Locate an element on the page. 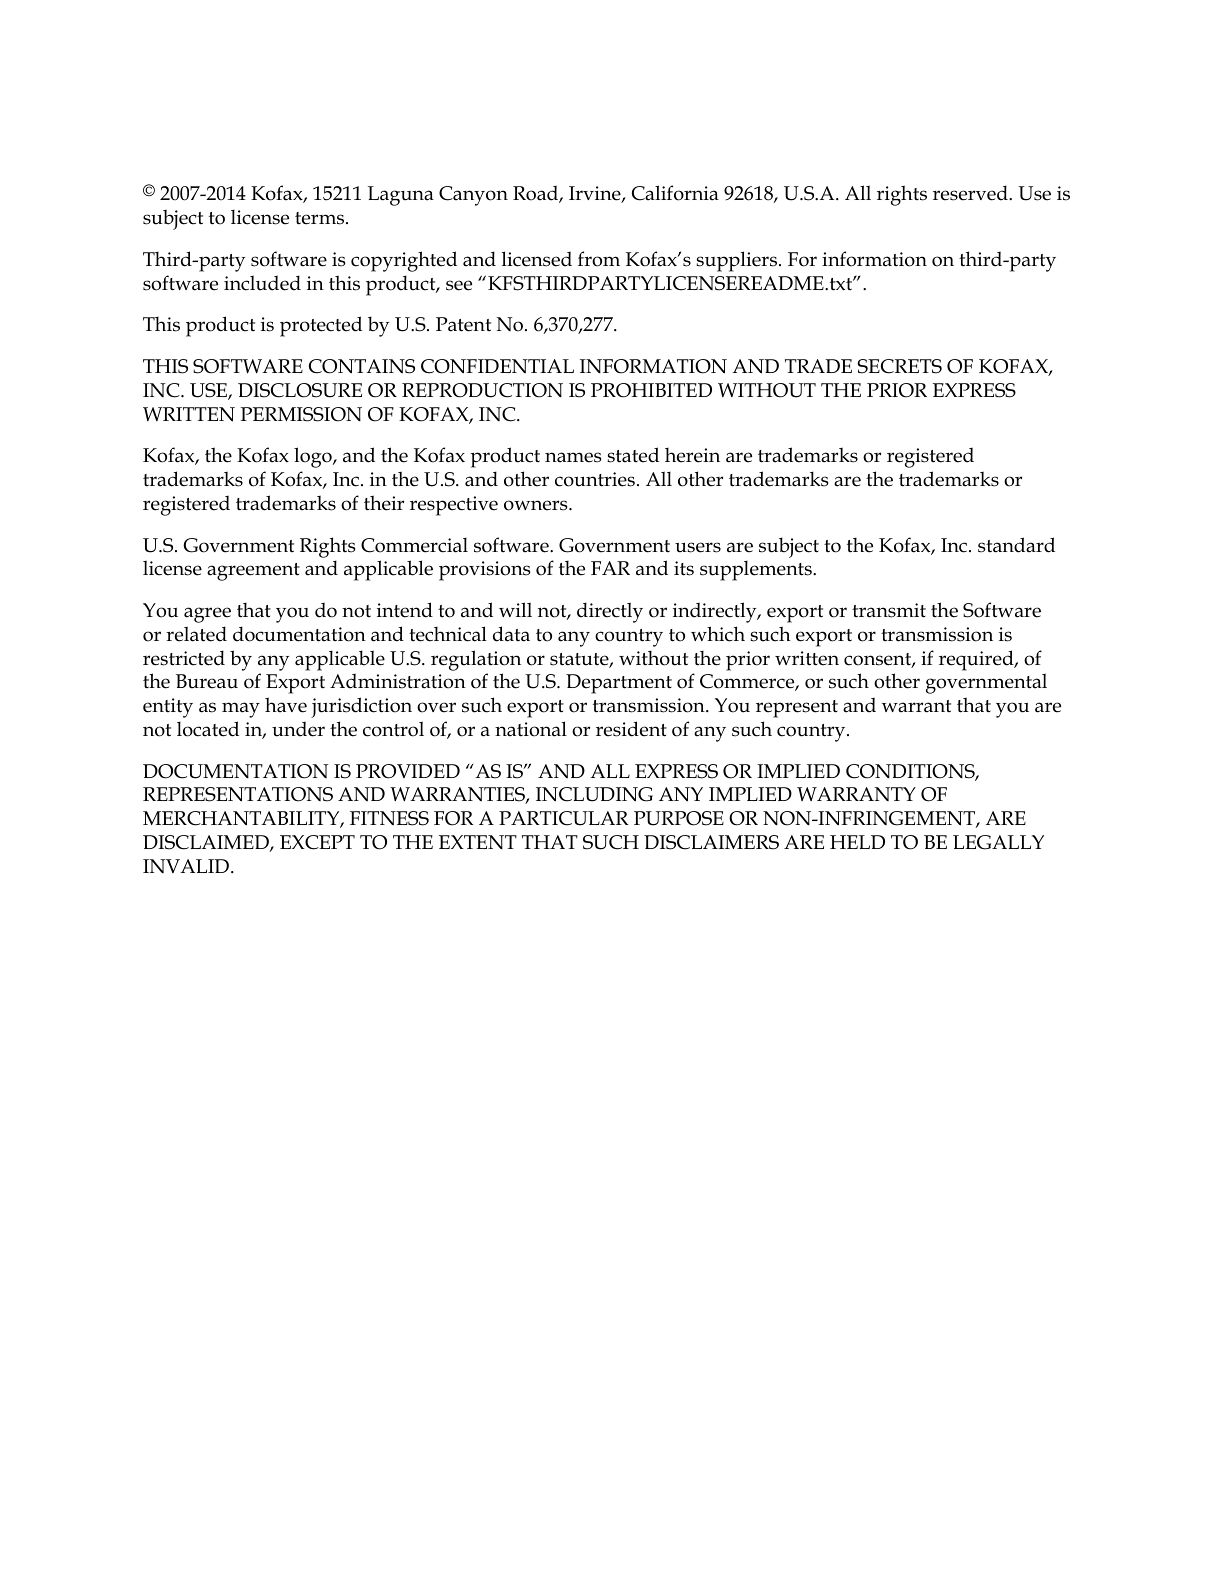 The image size is (1214, 1571). PARTICULAR is located at coordinates (564, 818).
